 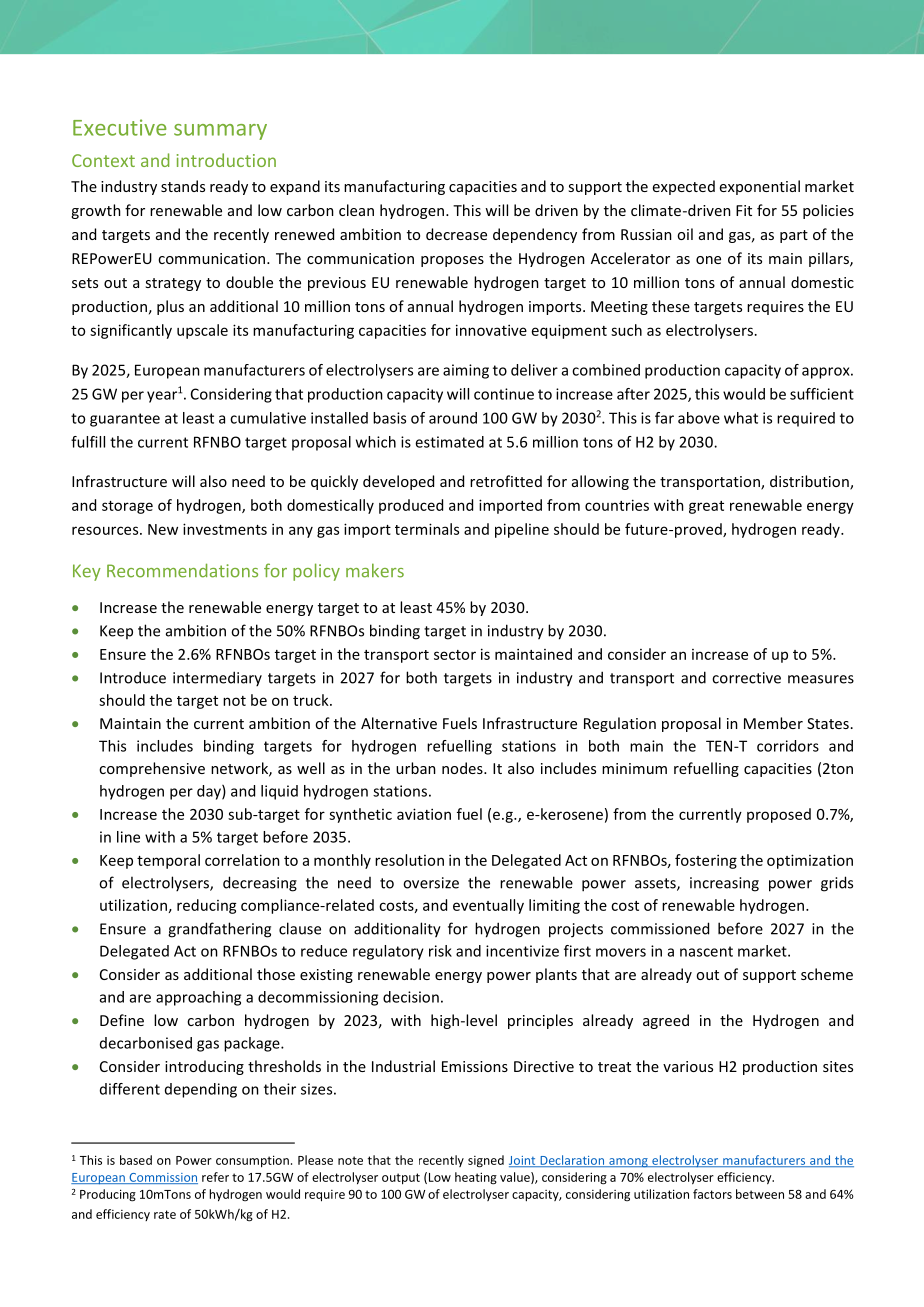 I want to click on stands, so click(x=183, y=186).
